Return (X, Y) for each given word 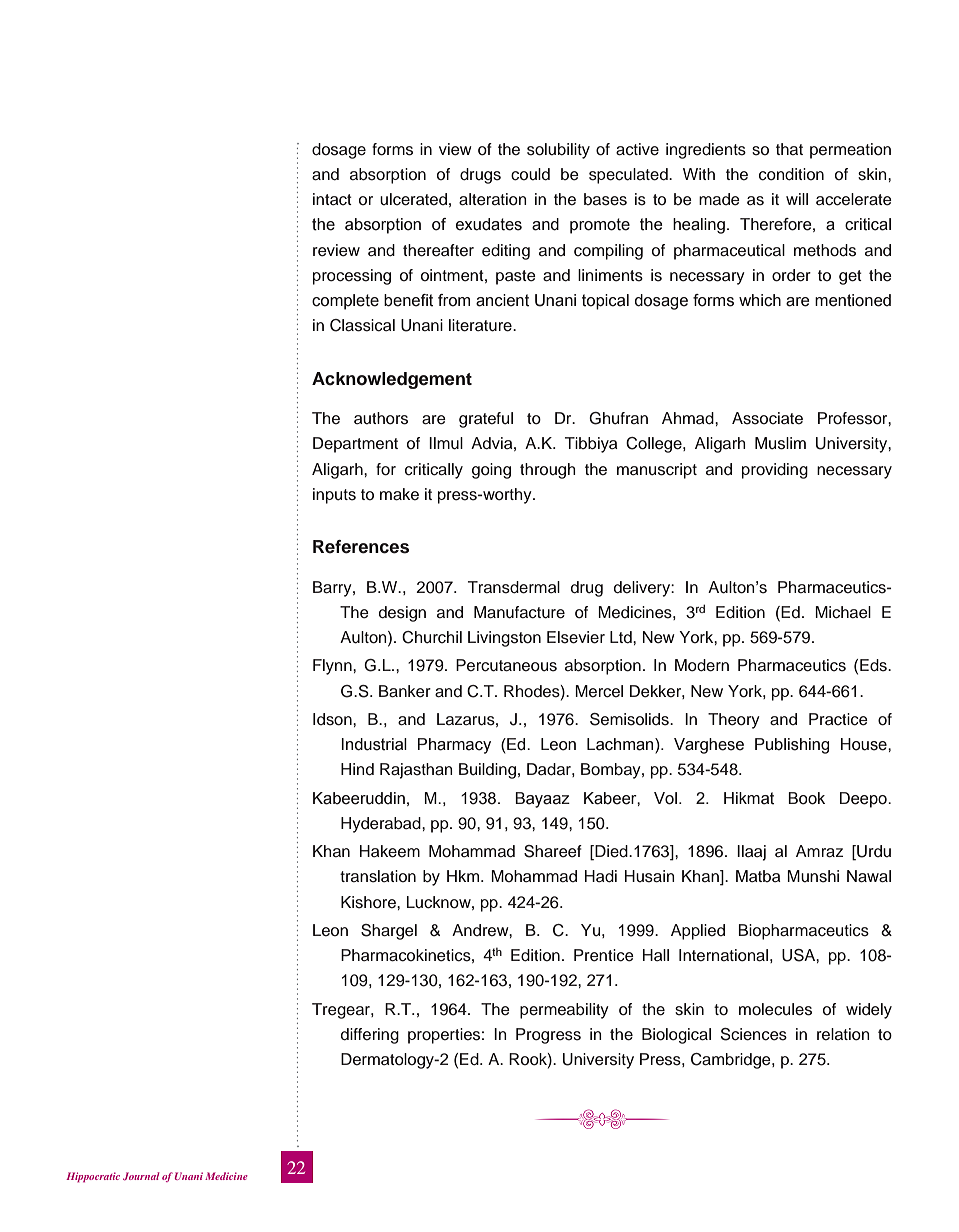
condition (791, 174)
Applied (698, 932)
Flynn (333, 667)
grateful (486, 420)
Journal (141, 1176)
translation (378, 876)
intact (332, 199)
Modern (702, 665)
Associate (767, 418)
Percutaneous (506, 665)
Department (355, 445)
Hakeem (390, 851)
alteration (493, 199)
